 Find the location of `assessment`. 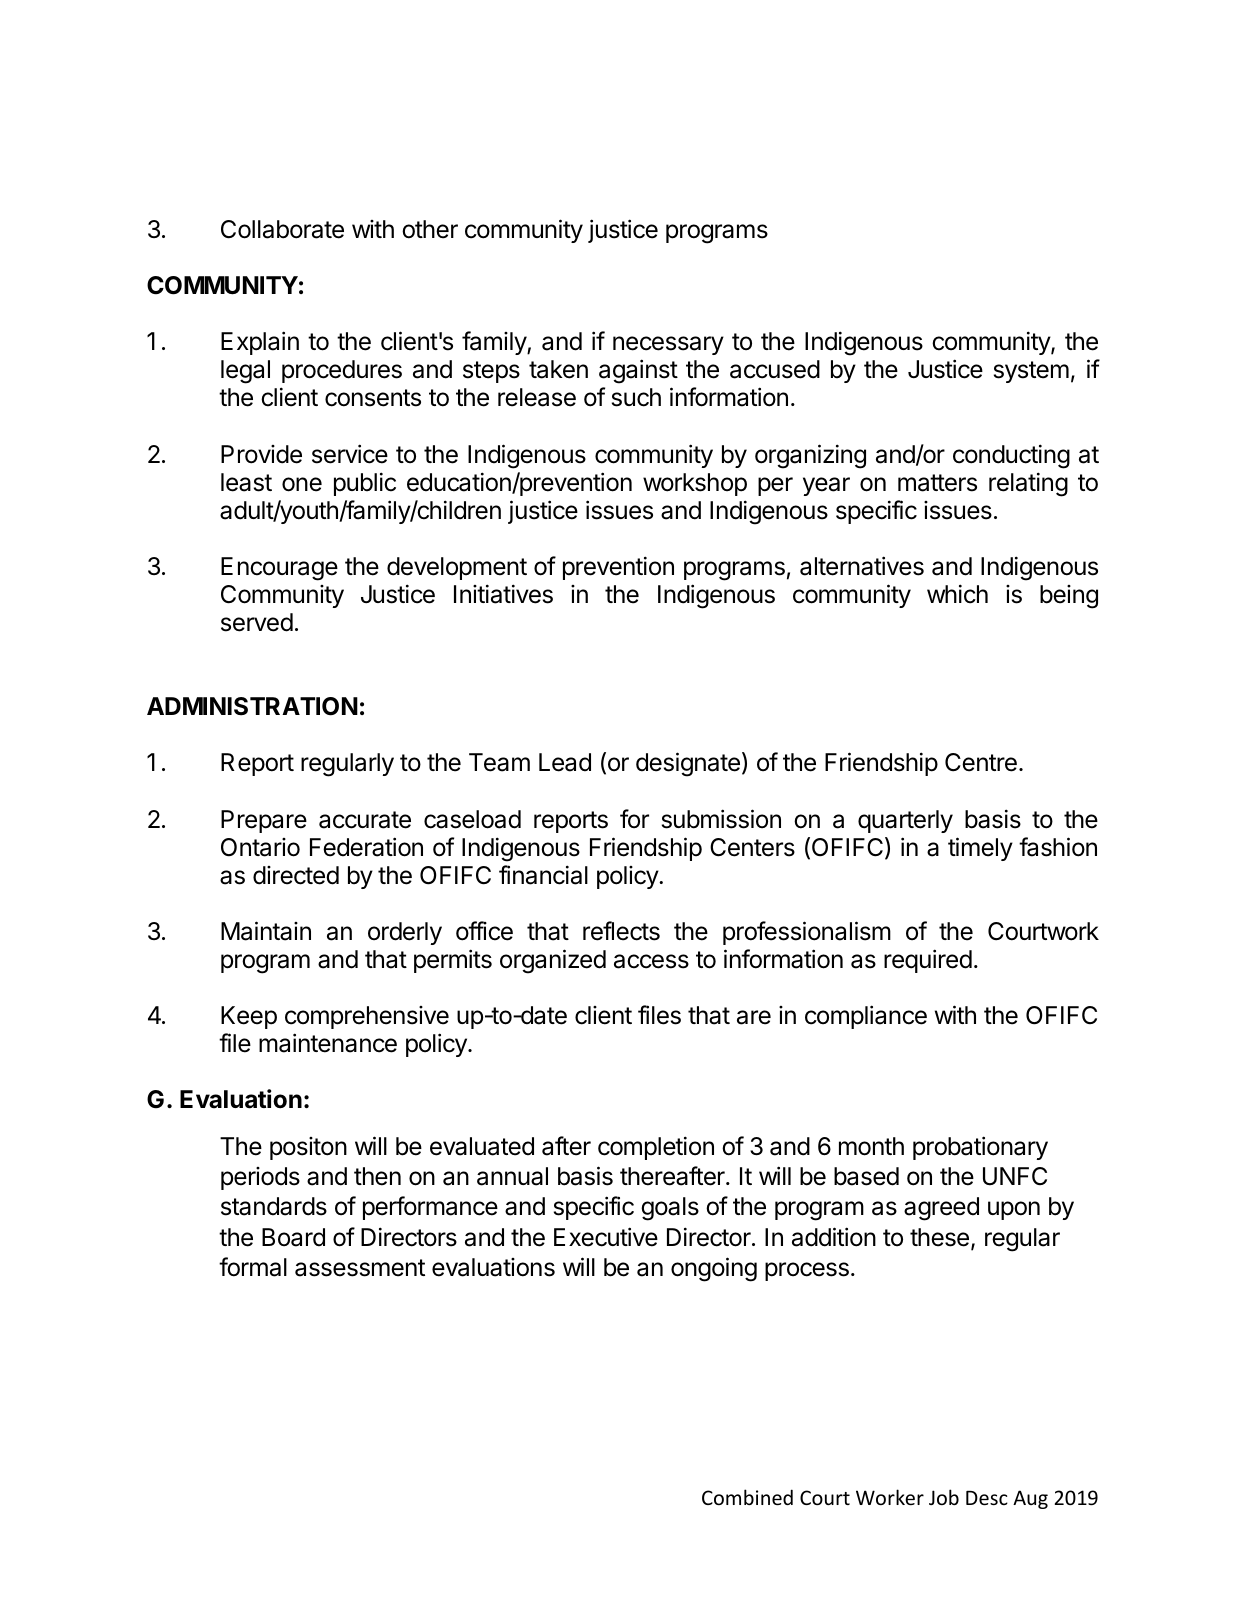

assessment is located at coordinates (360, 1268).
